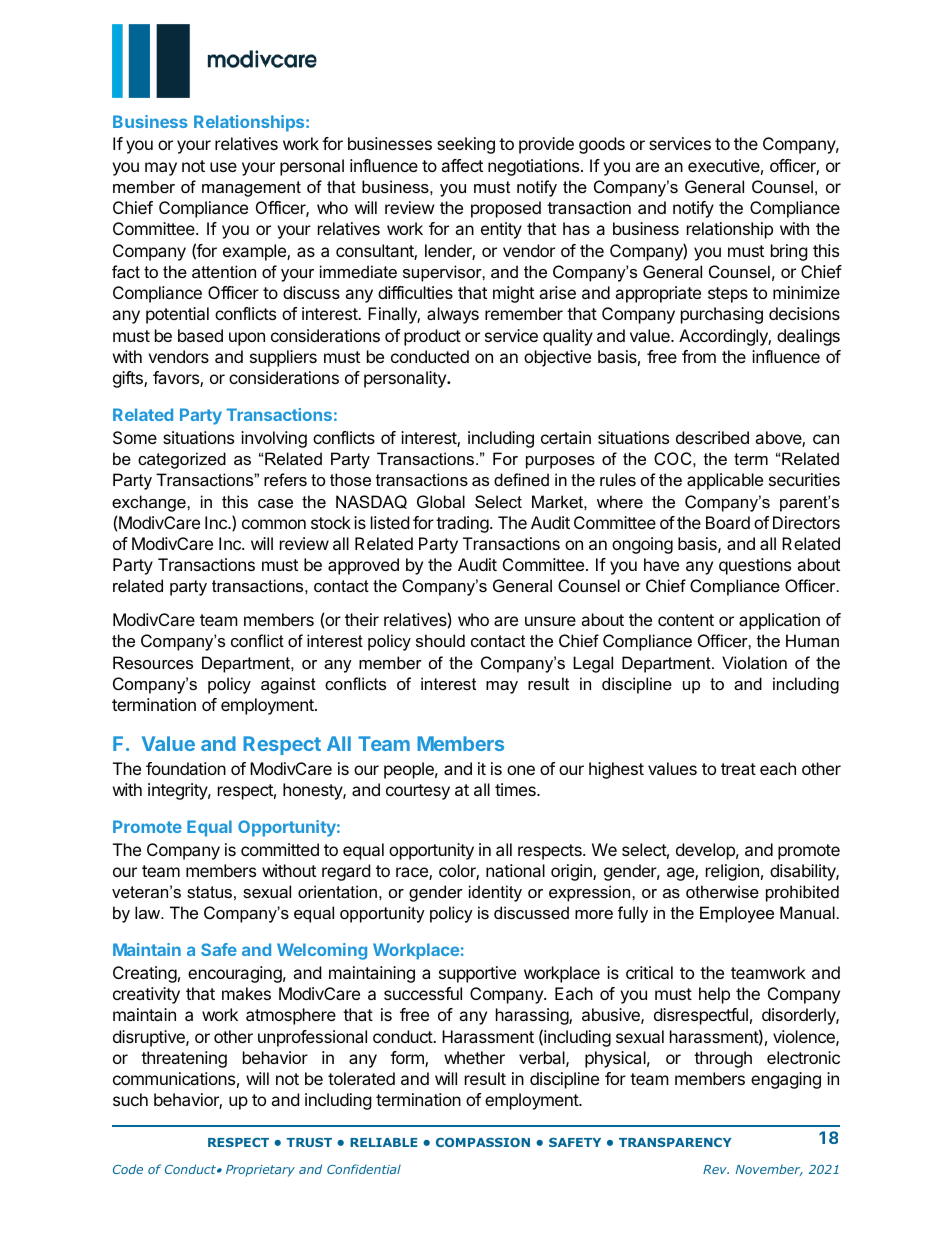 The height and width of the page is (1233, 952). I want to click on use, so click(223, 167).
